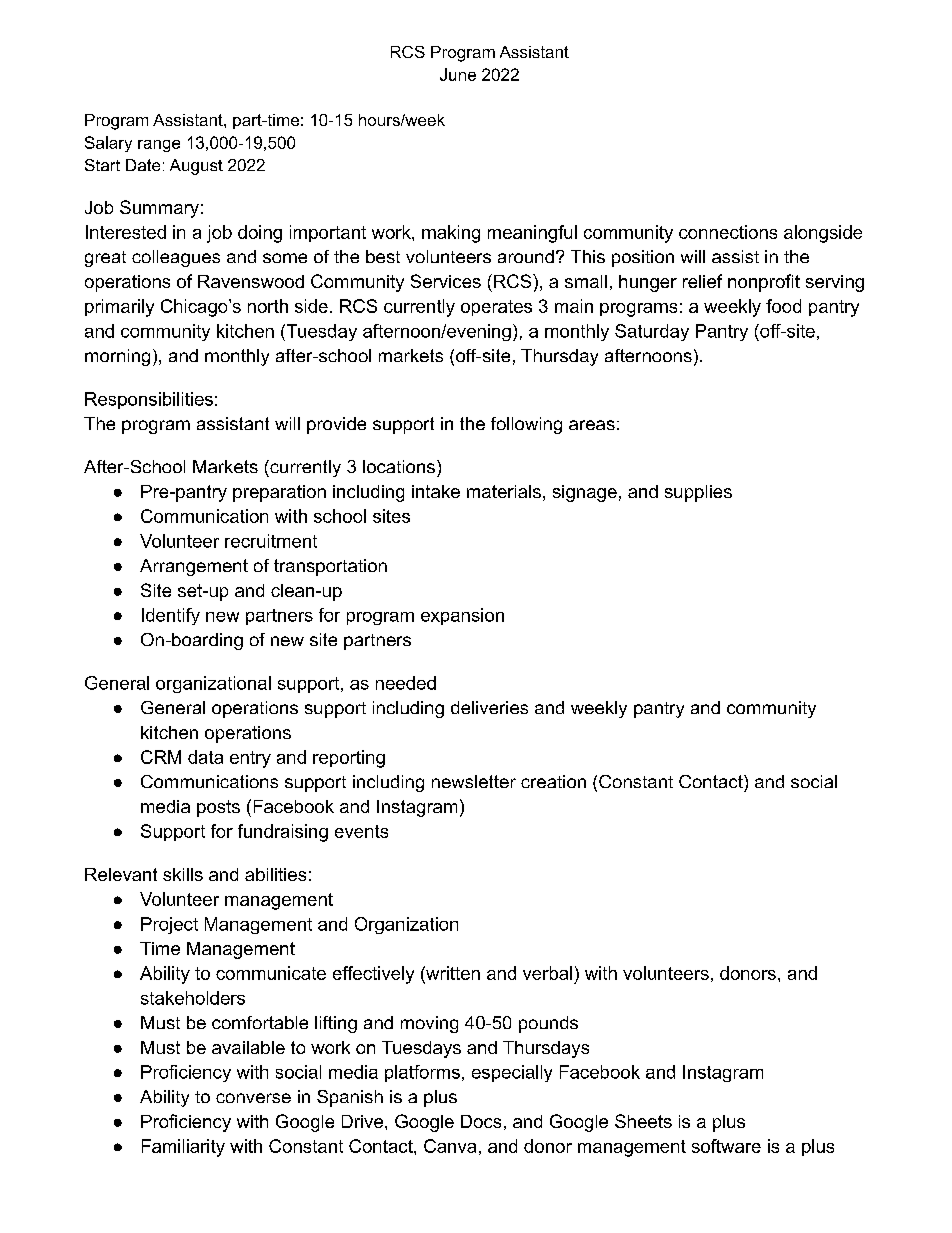 The height and width of the screenshot is (1233, 952). Describe the element at coordinates (783, 306) in the screenshot. I see `food` at that location.
